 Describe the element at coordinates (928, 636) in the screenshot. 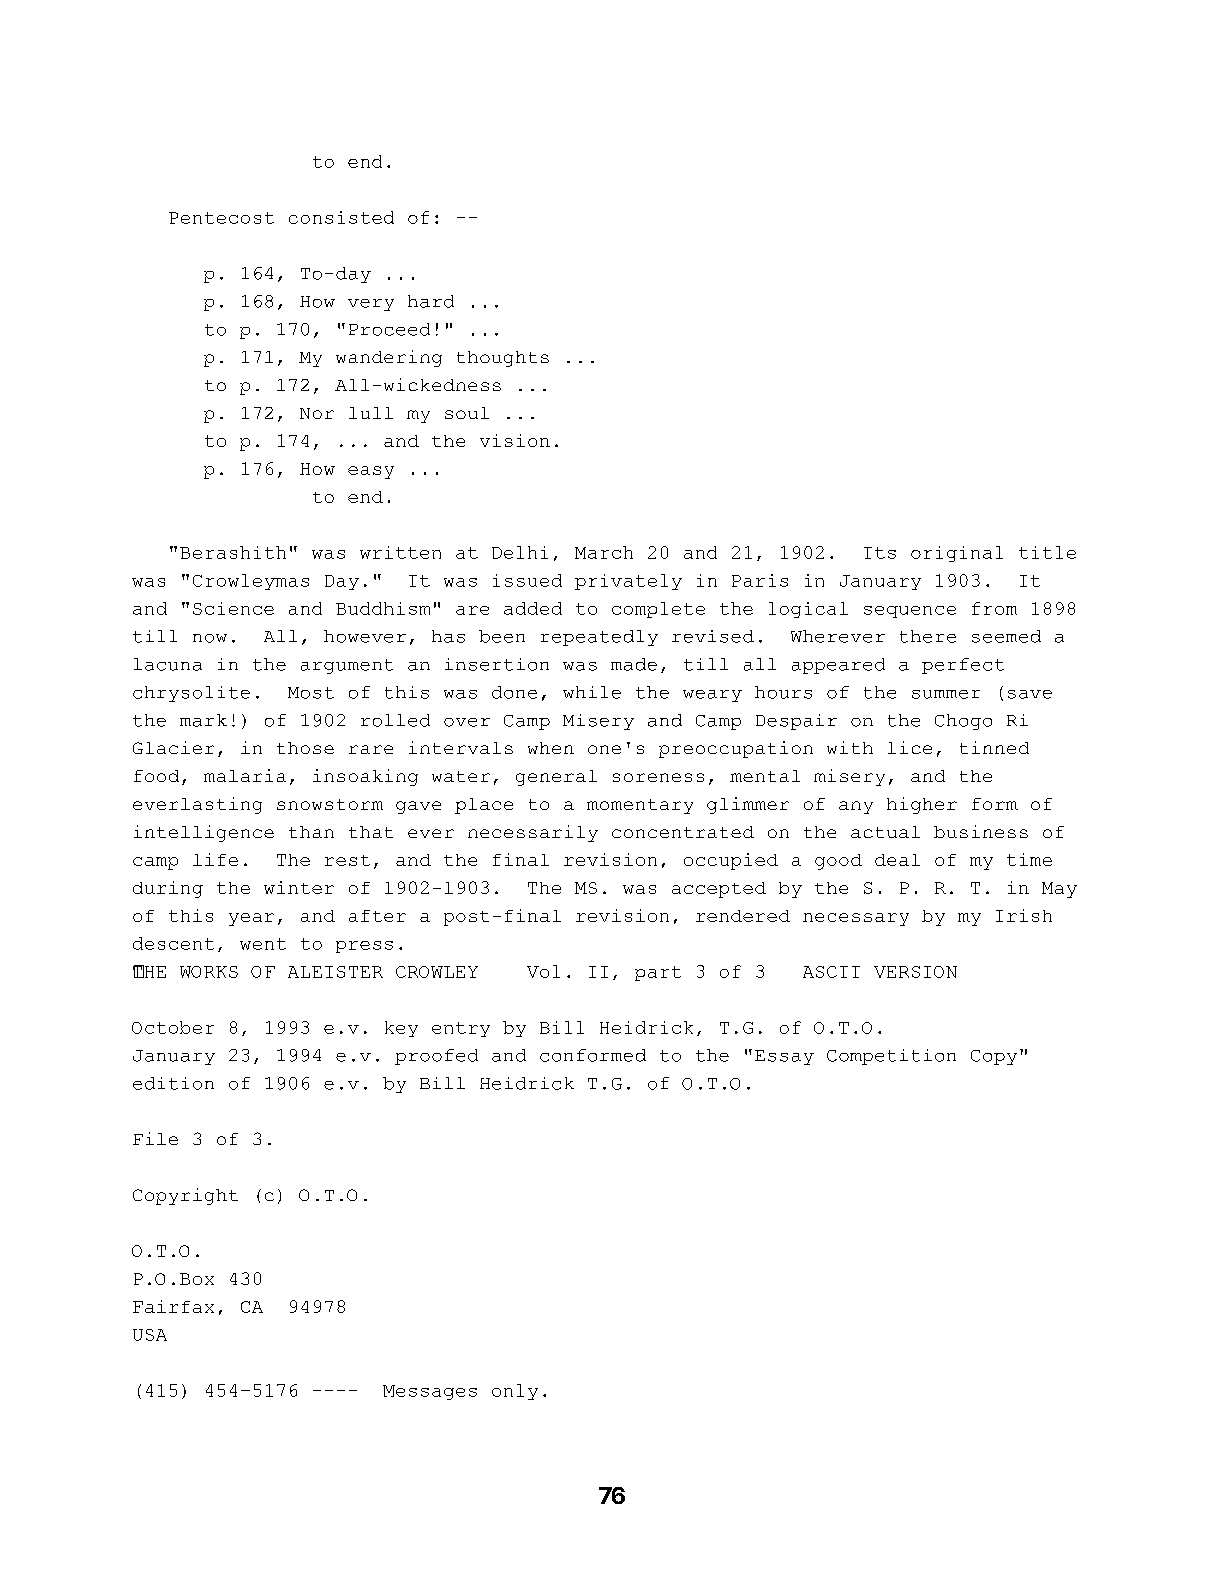

I see `there` at that location.
